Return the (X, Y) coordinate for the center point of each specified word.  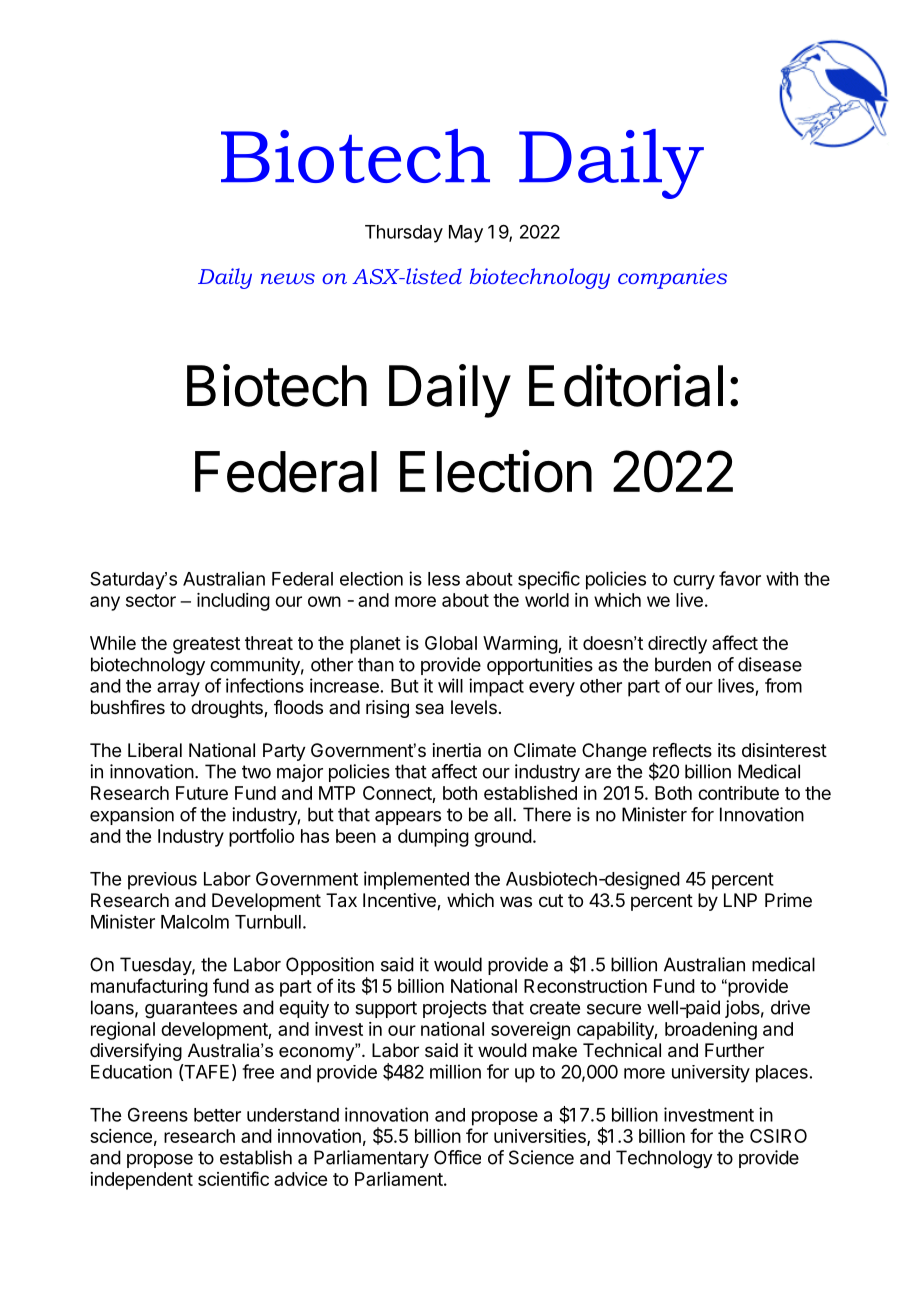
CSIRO (778, 1136)
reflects (682, 750)
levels (474, 707)
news (288, 278)
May (466, 234)
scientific (233, 1178)
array (178, 689)
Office (457, 1157)
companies (672, 278)
